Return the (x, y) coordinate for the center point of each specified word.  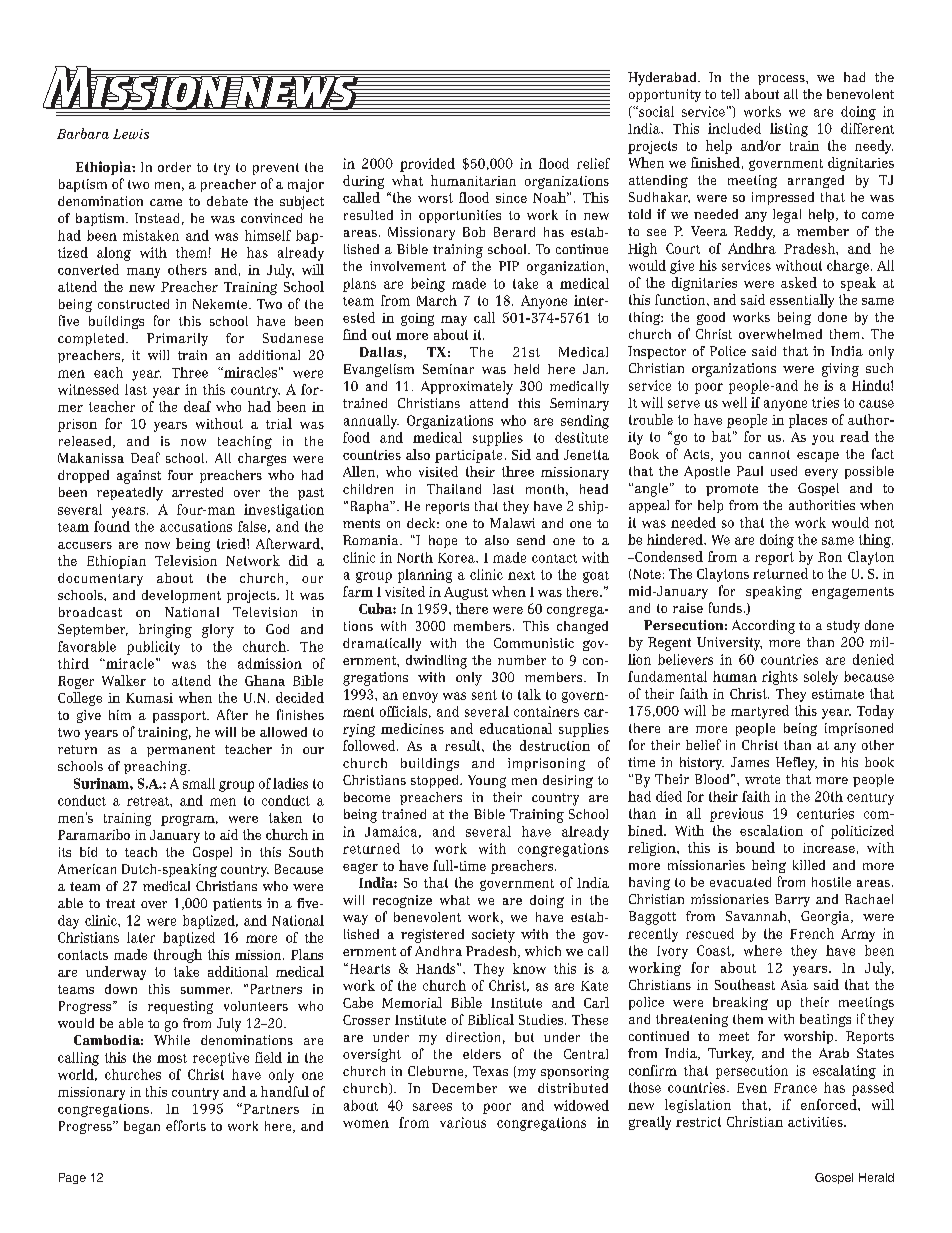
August (466, 593)
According (763, 627)
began (142, 1127)
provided (427, 165)
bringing (165, 631)
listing (789, 130)
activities (816, 1122)
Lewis (131, 134)
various (463, 1122)
